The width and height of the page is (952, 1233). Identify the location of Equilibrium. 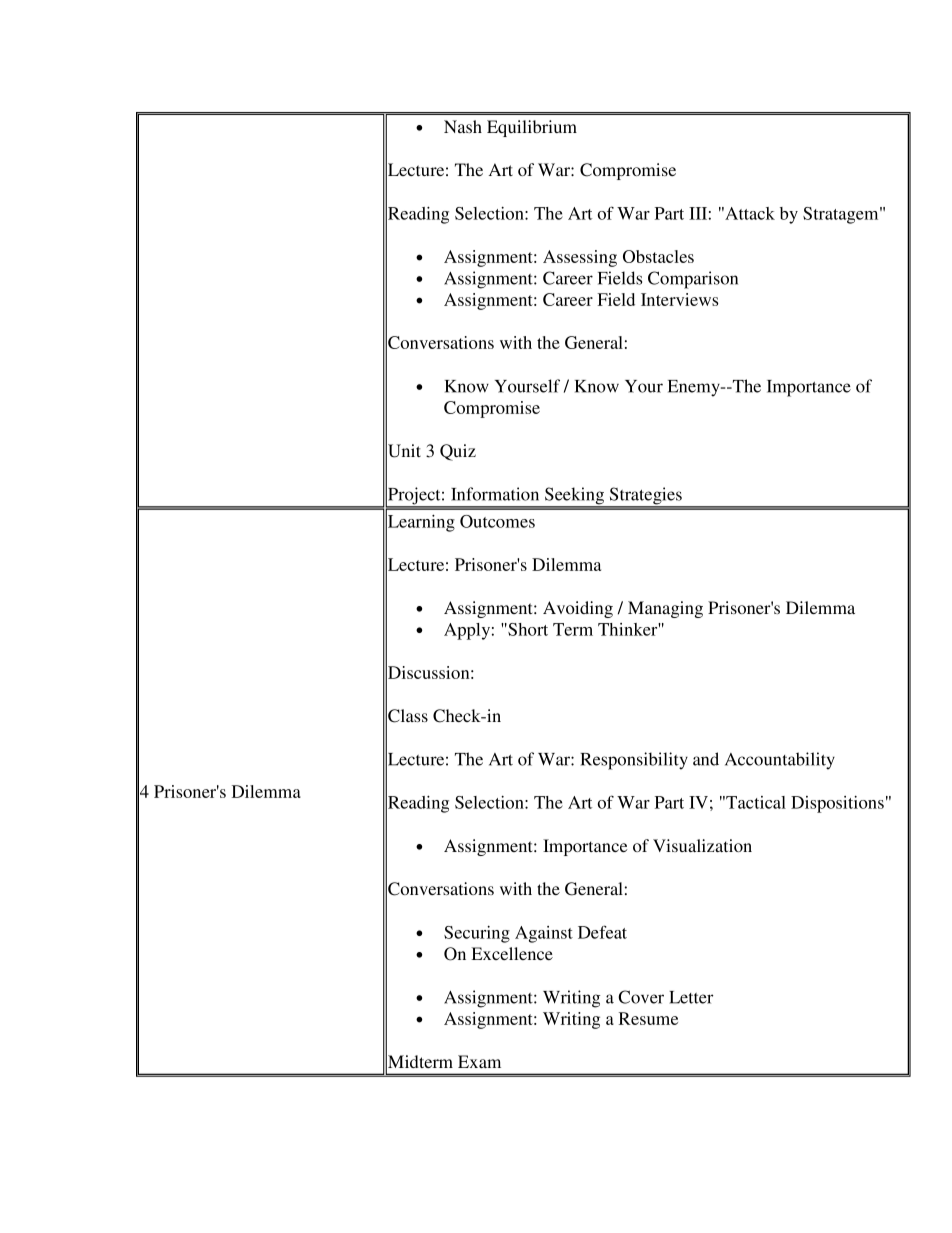
(532, 128).
